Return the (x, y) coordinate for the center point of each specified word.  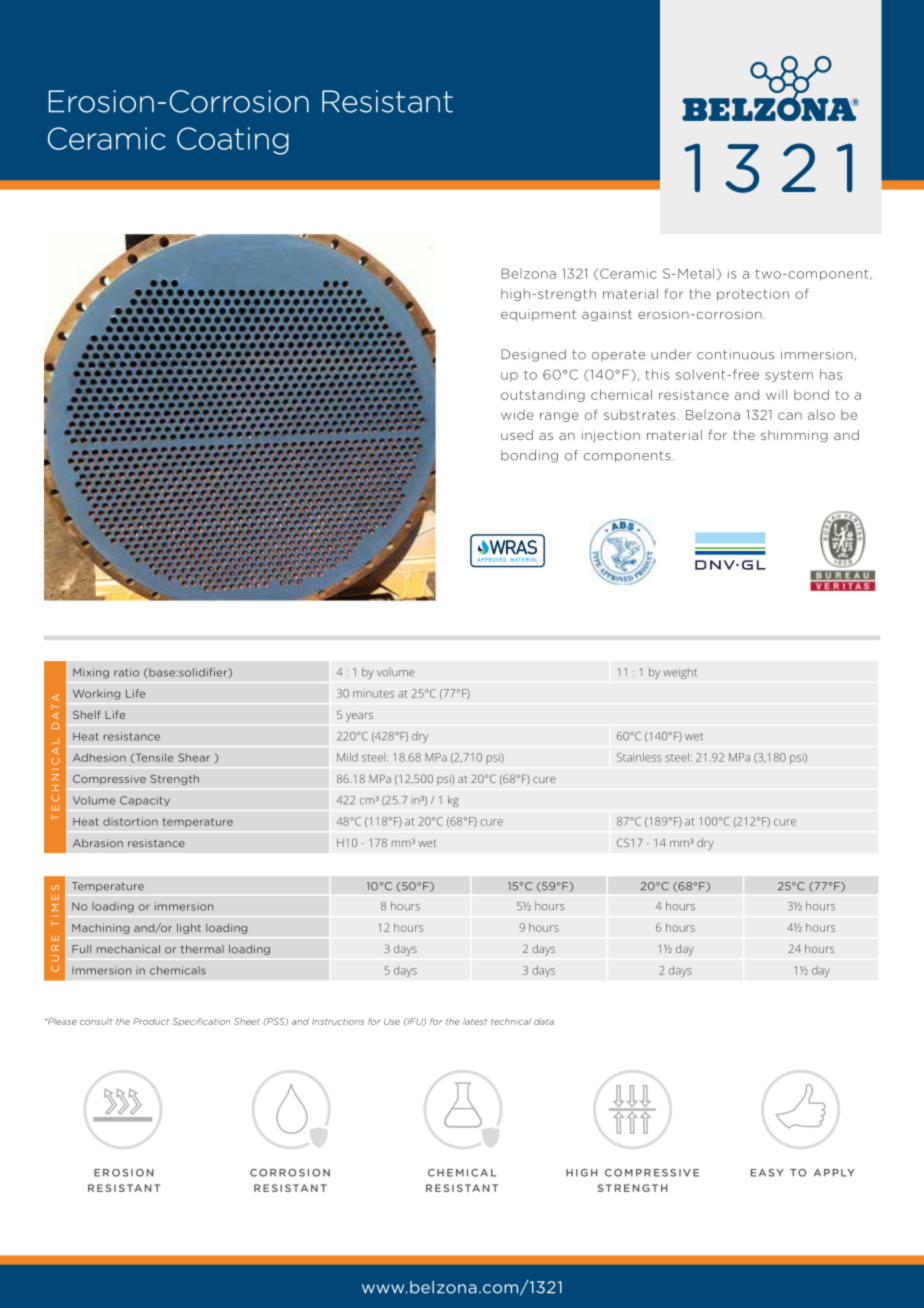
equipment (538, 315)
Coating (233, 141)
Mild (347, 757)
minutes (373, 693)
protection (753, 295)
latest (475, 1021)
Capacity (145, 801)
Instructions (338, 1021)
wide (517, 415)
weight (680, 673)
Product (151, 1021)
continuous (735, 354)
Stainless (639, 757)
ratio (126, 672)
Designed (533, 355)
